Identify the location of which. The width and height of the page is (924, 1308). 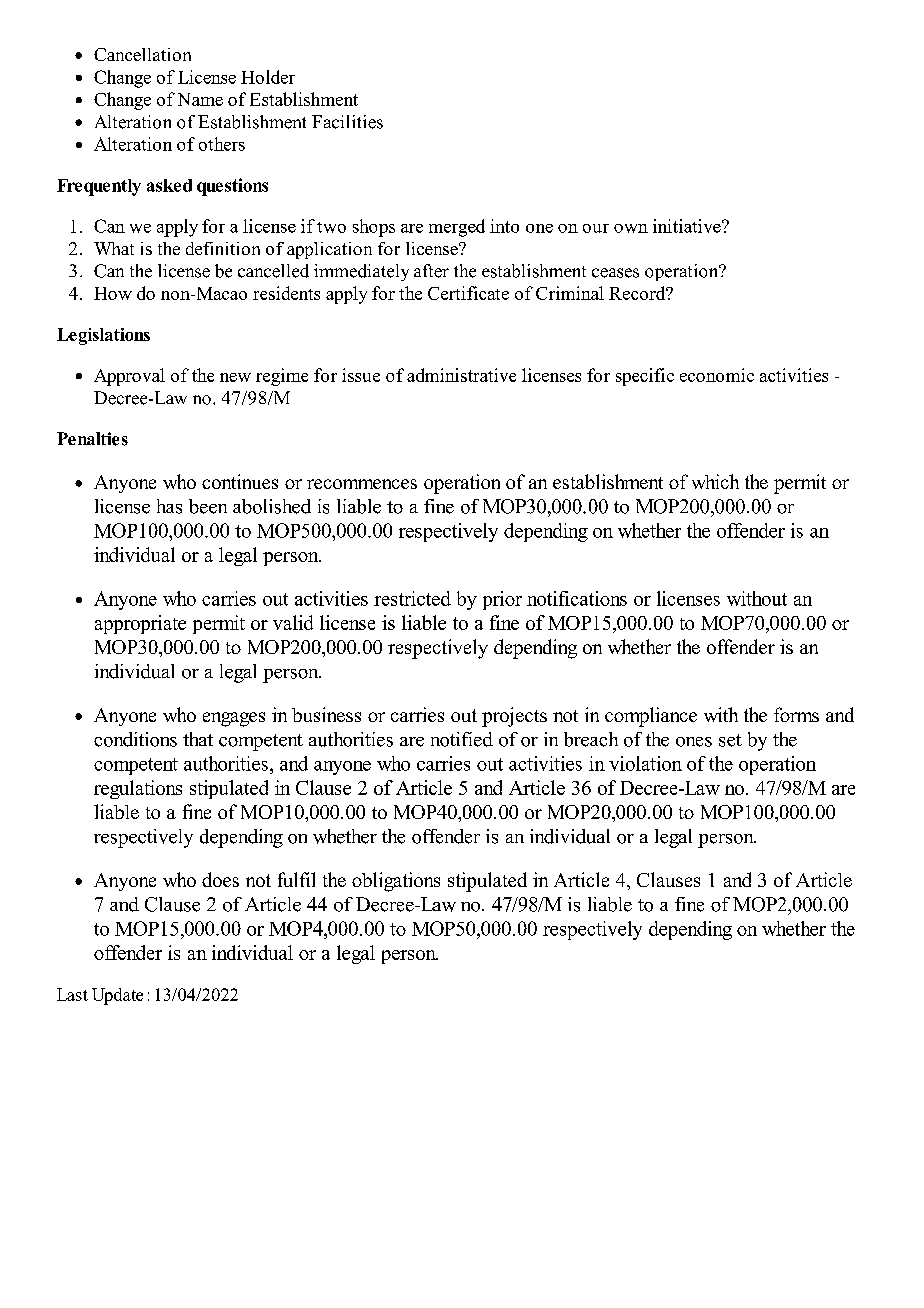
(715, 481).
